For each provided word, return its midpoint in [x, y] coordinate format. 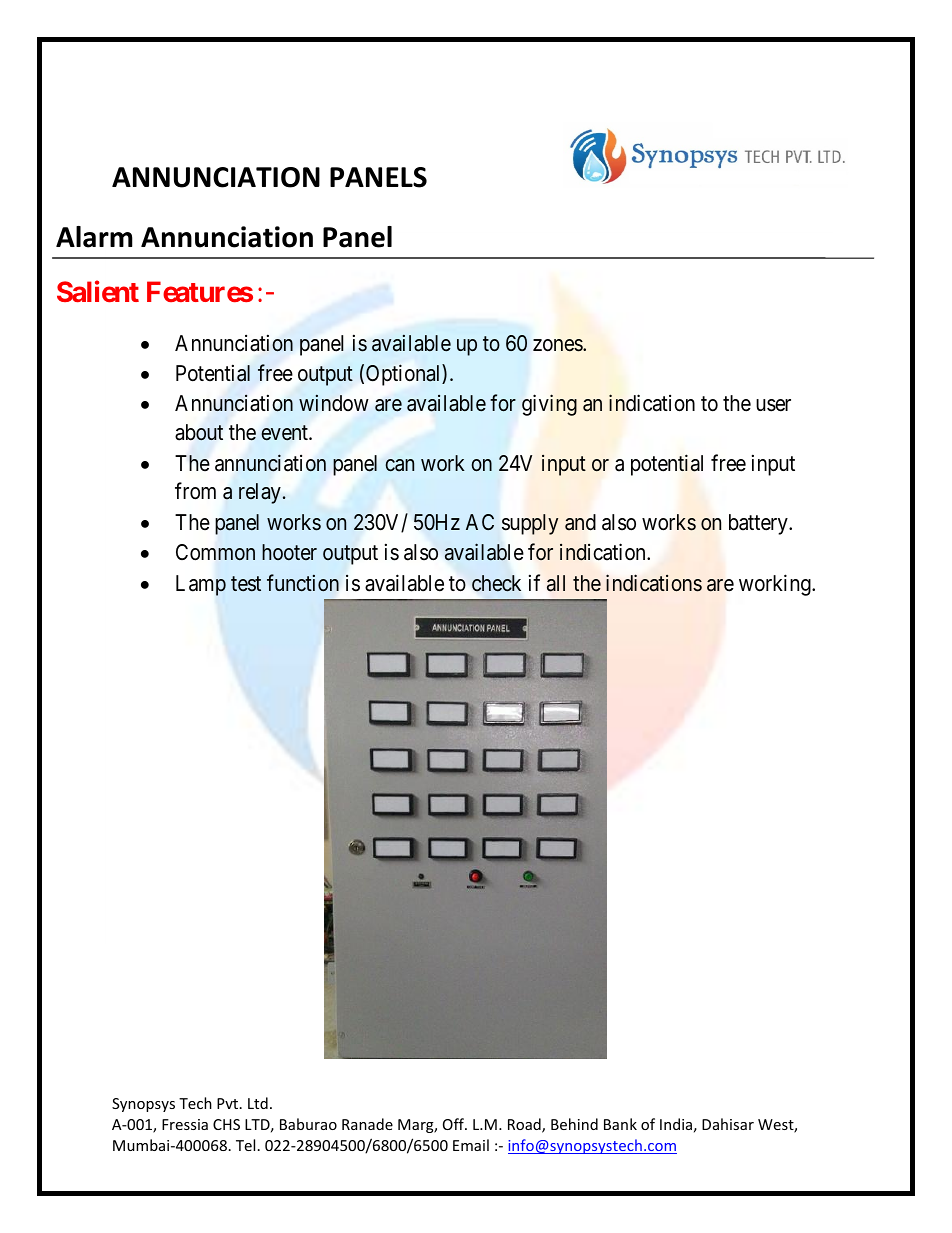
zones [558, 345]
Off [455, 1124]
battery [759, 524]
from [195, 491]
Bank [620, 1124]
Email [471, 1145]
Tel [245, 1145]
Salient [98, 291]
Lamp [201, 585]
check [496, 583]
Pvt [229, 1103]
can [399, 465]
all [556, 583]
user [773, 405]
